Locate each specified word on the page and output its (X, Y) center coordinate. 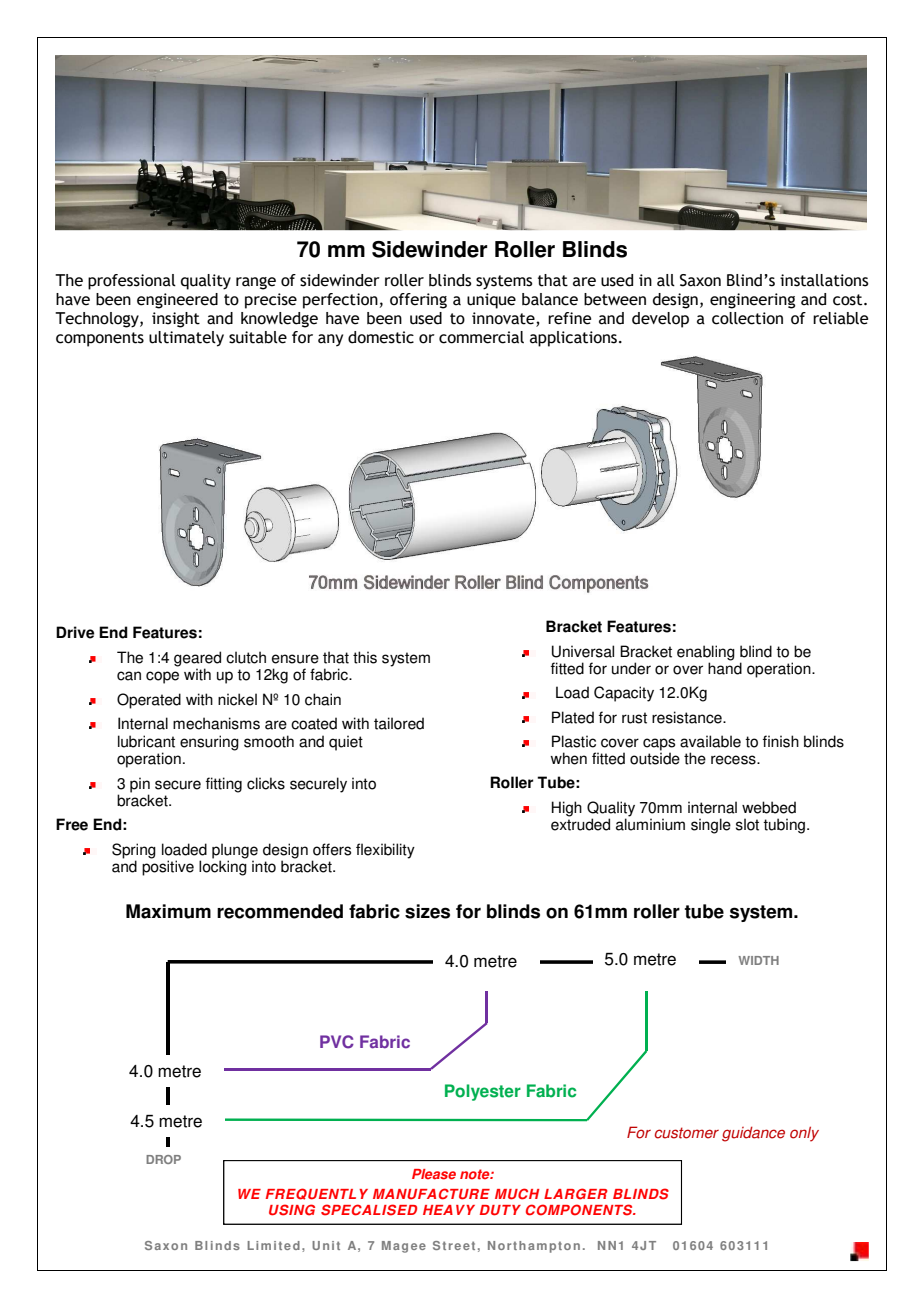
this (365, 657)
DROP (163, 1159)
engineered (177, 301)
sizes (427, 911)
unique (491, 301)
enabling (706, 653)
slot (747, 824)
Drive (75, 632)
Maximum (168, 911)
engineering (752, 301)
